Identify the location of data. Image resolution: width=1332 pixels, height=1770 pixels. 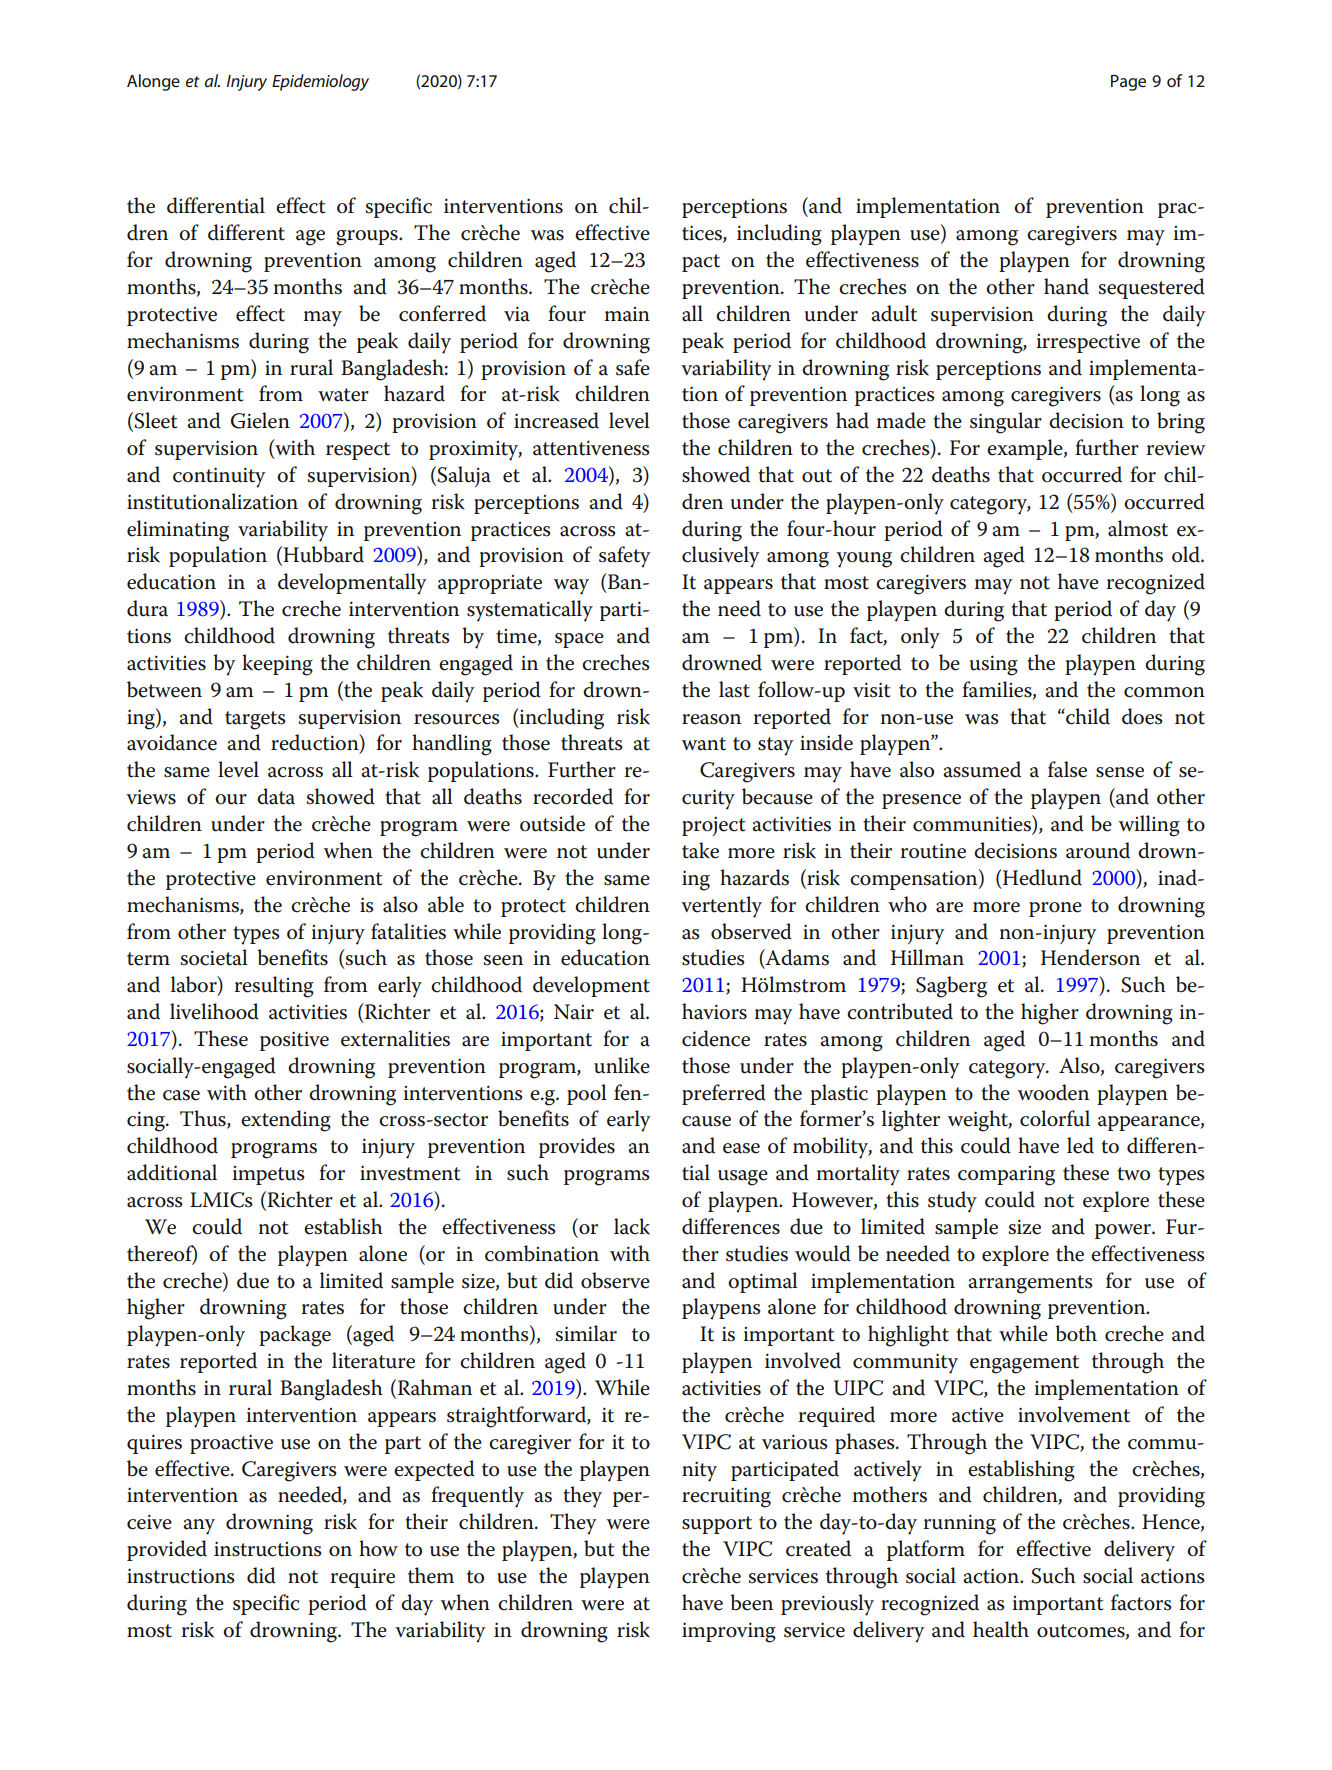
(276, 796).
